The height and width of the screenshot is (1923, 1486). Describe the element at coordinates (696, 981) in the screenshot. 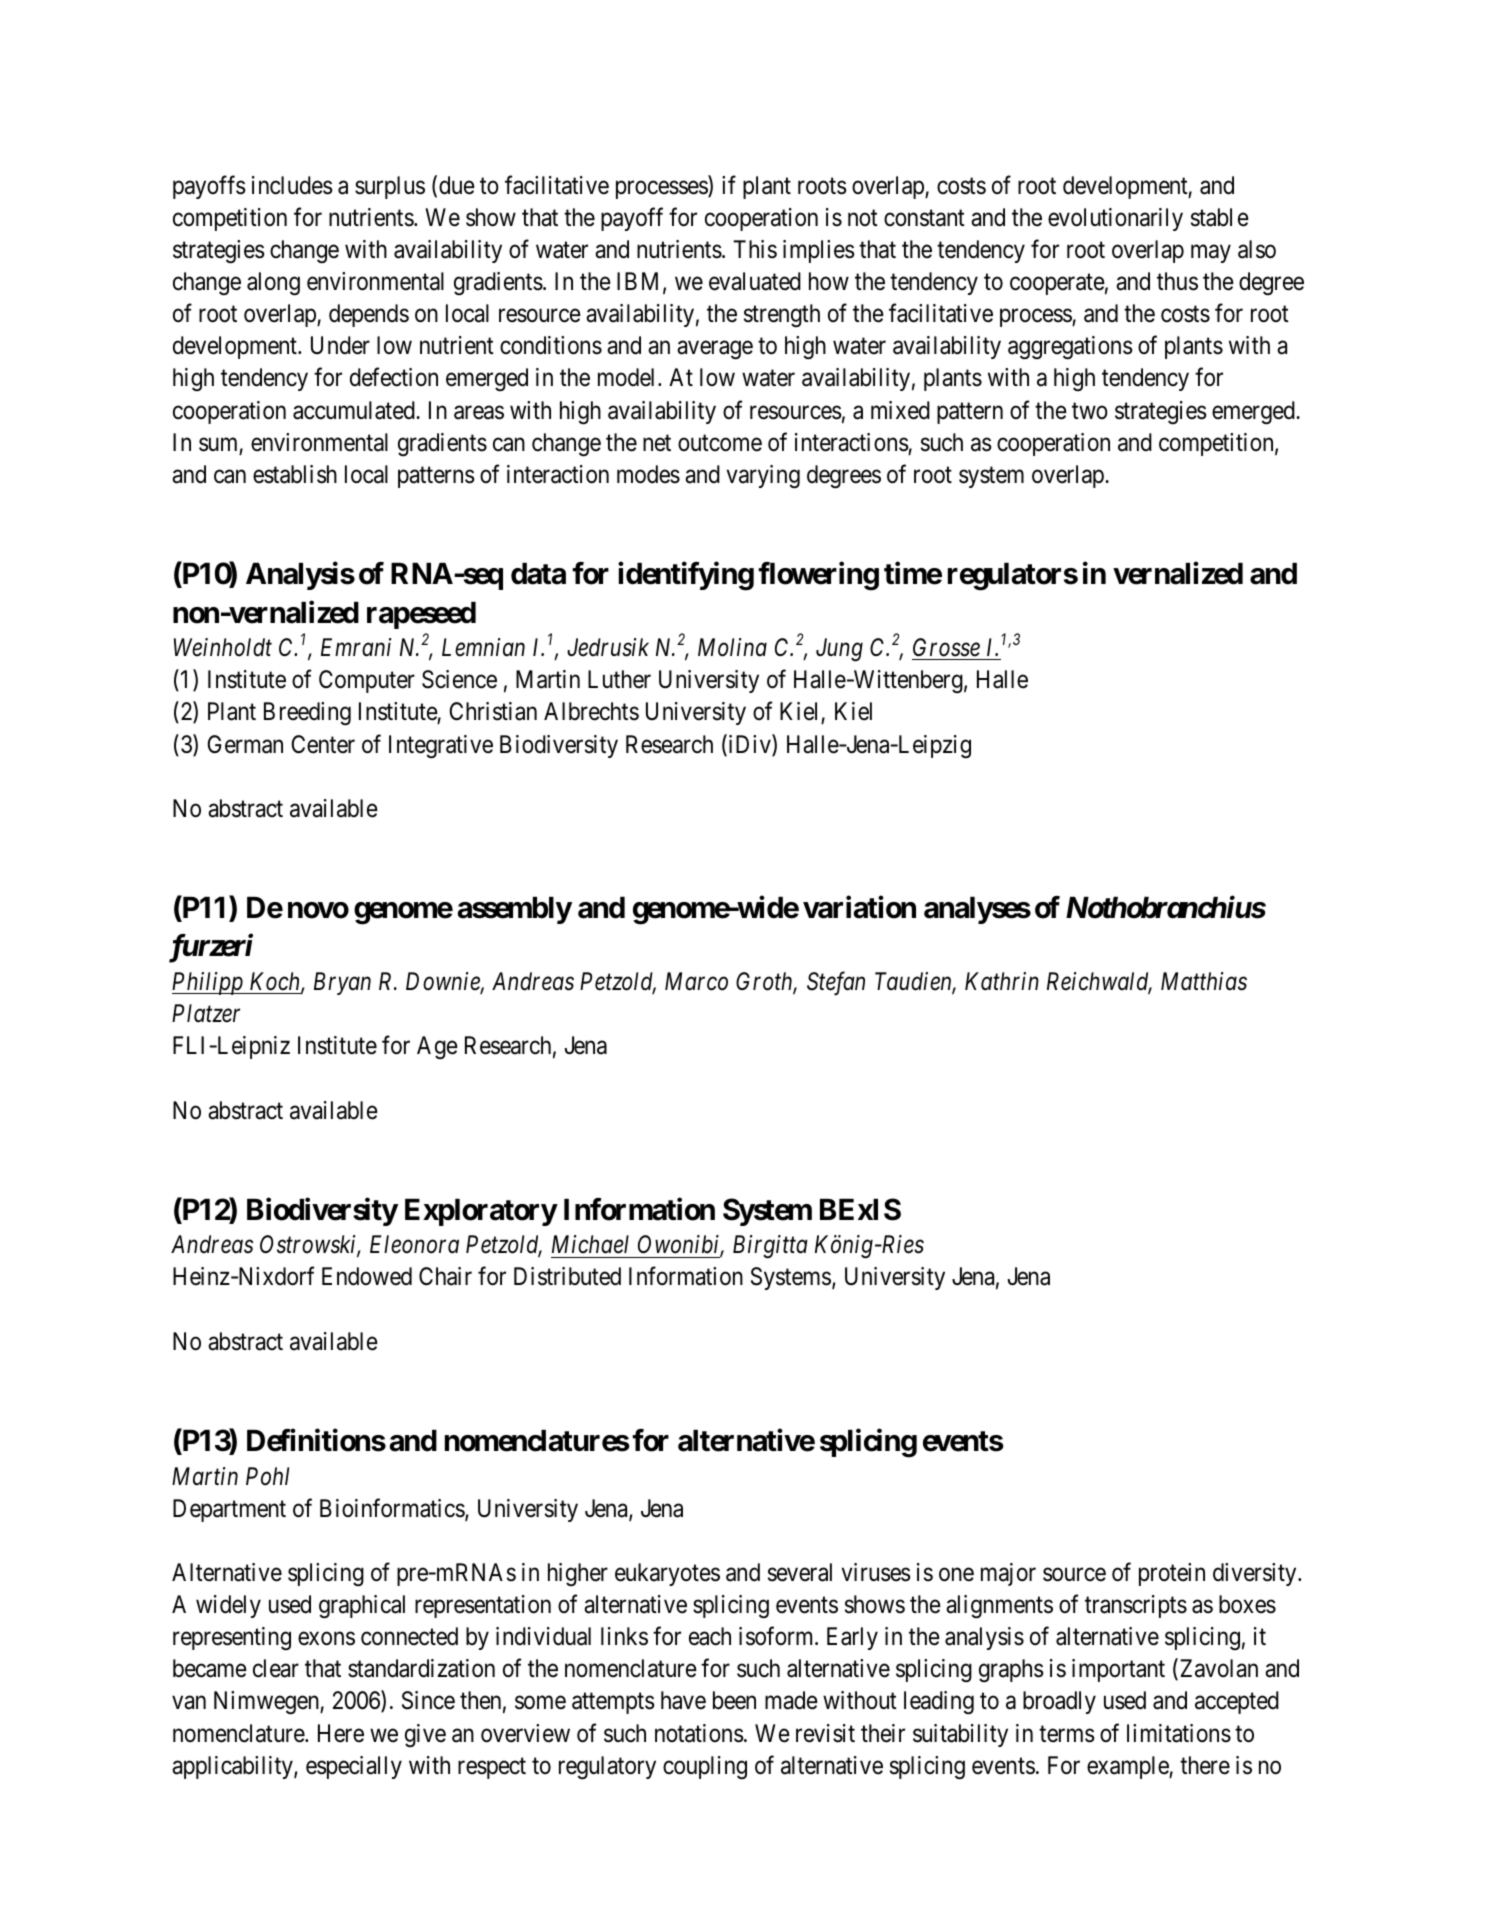

I see `Marco` at that location.
